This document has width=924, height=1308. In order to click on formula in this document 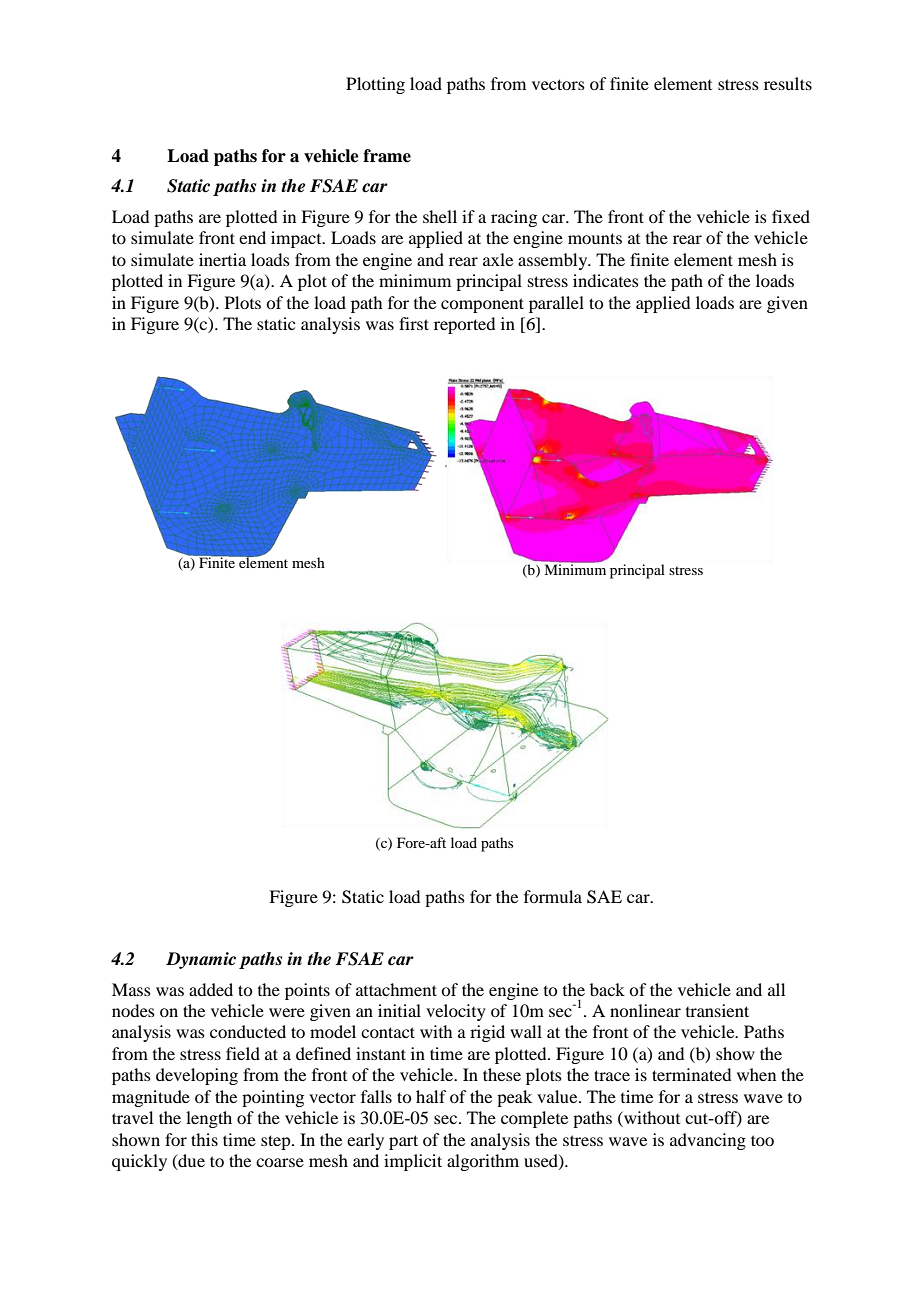, I will do `click(553, 896)`.
